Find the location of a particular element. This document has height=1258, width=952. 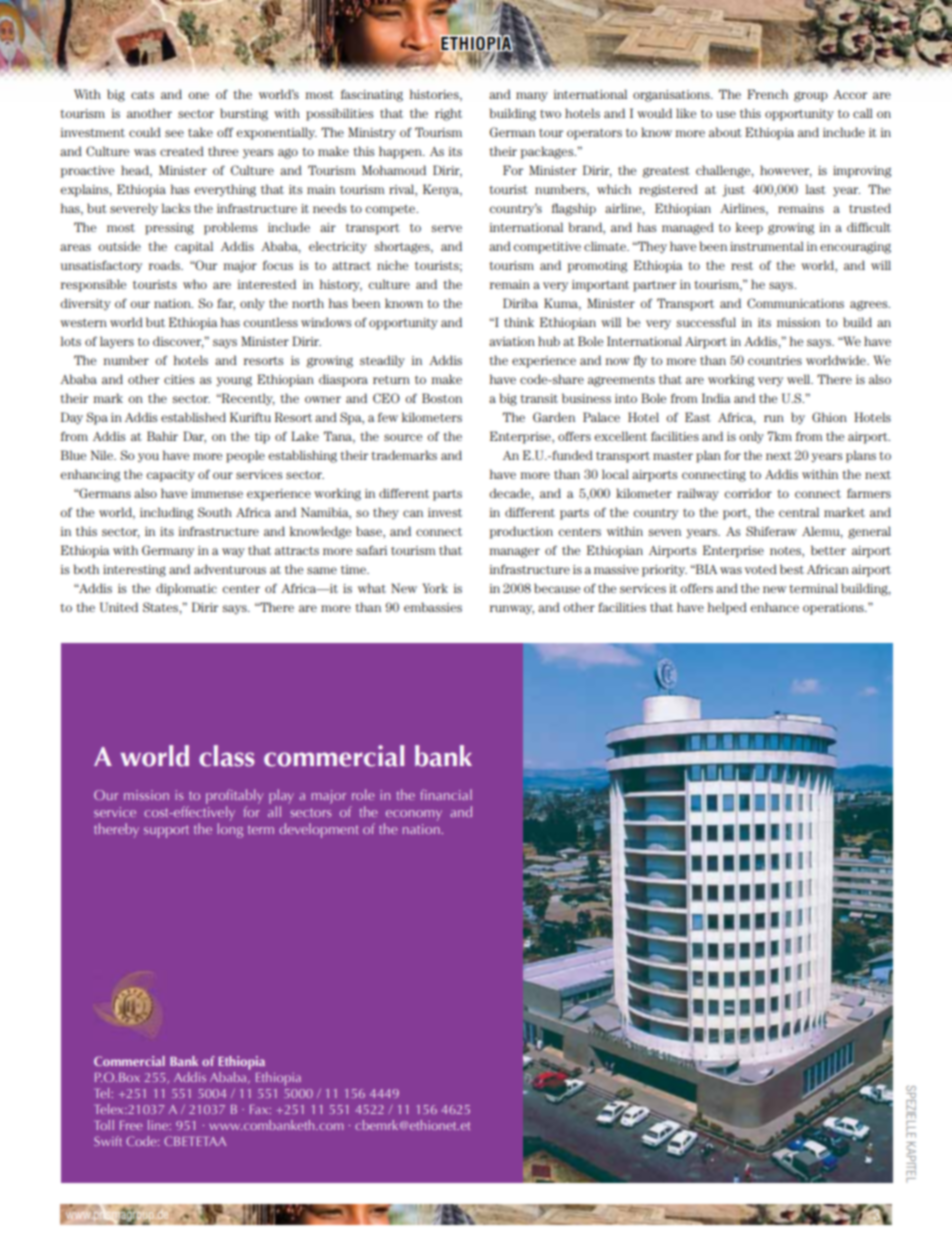

Free is located at coordinates (131, 1125).
